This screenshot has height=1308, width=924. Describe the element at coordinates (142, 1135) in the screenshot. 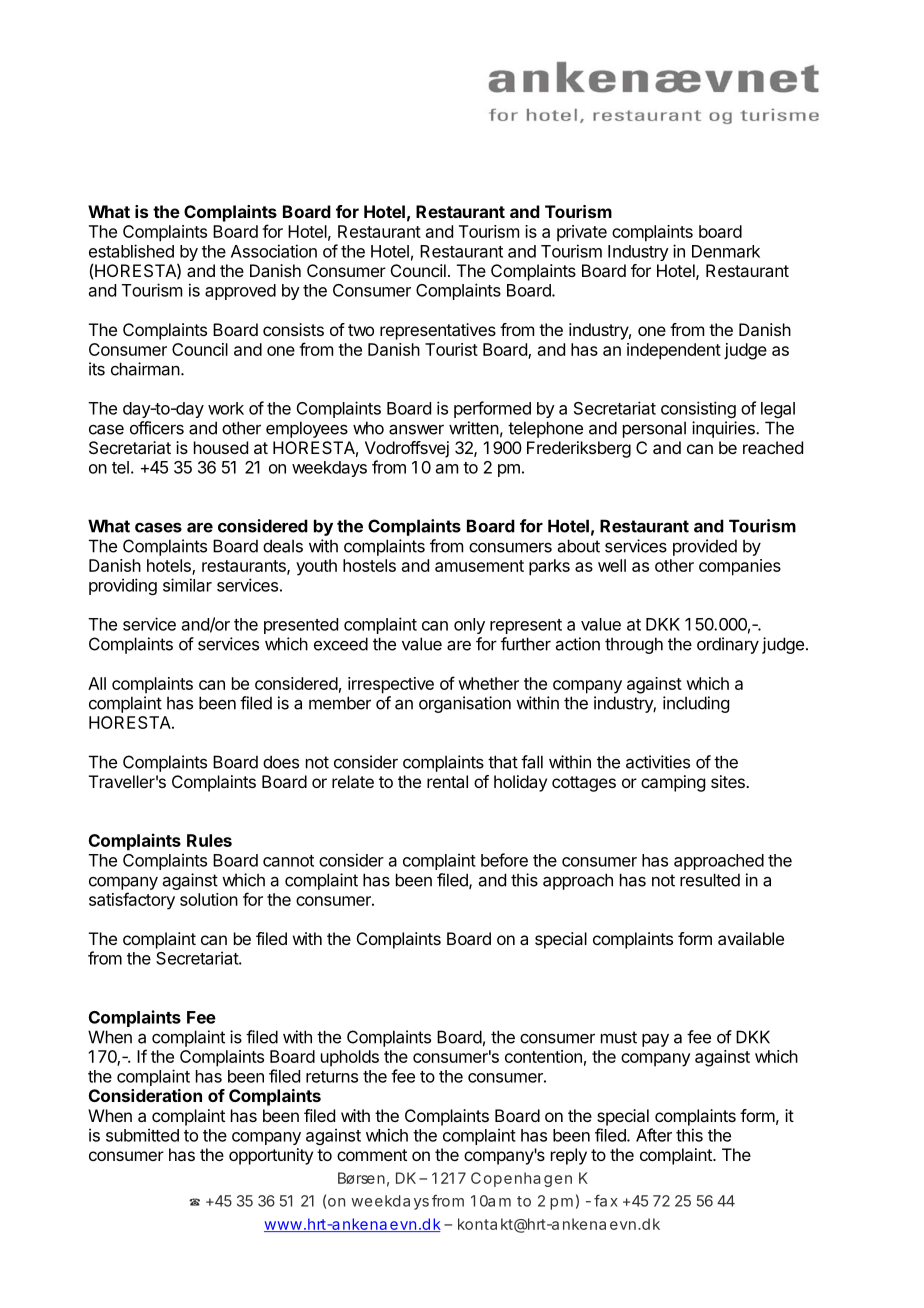

I see `submitted` at that location.
